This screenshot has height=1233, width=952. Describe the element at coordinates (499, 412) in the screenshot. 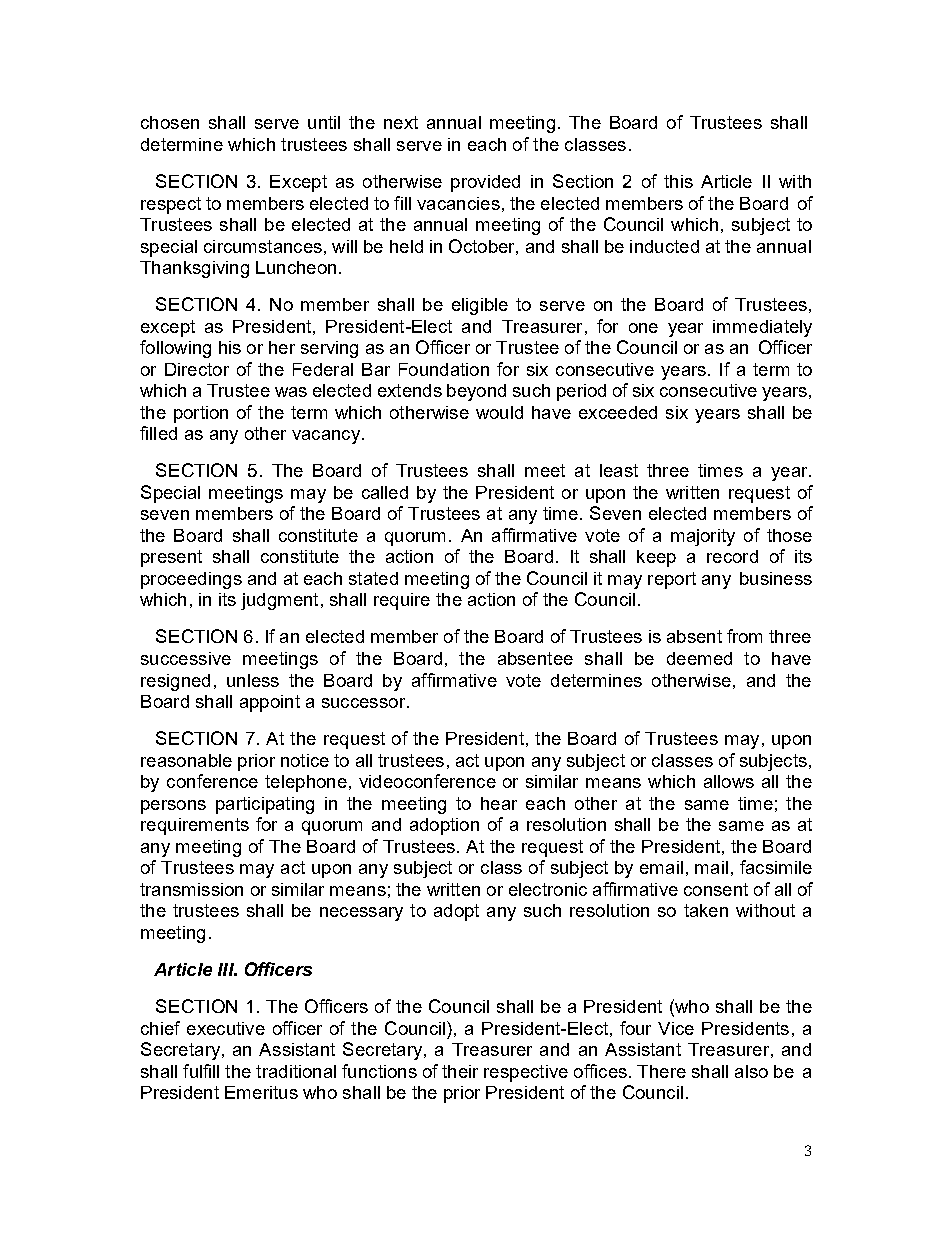

I see `would` at that location.
